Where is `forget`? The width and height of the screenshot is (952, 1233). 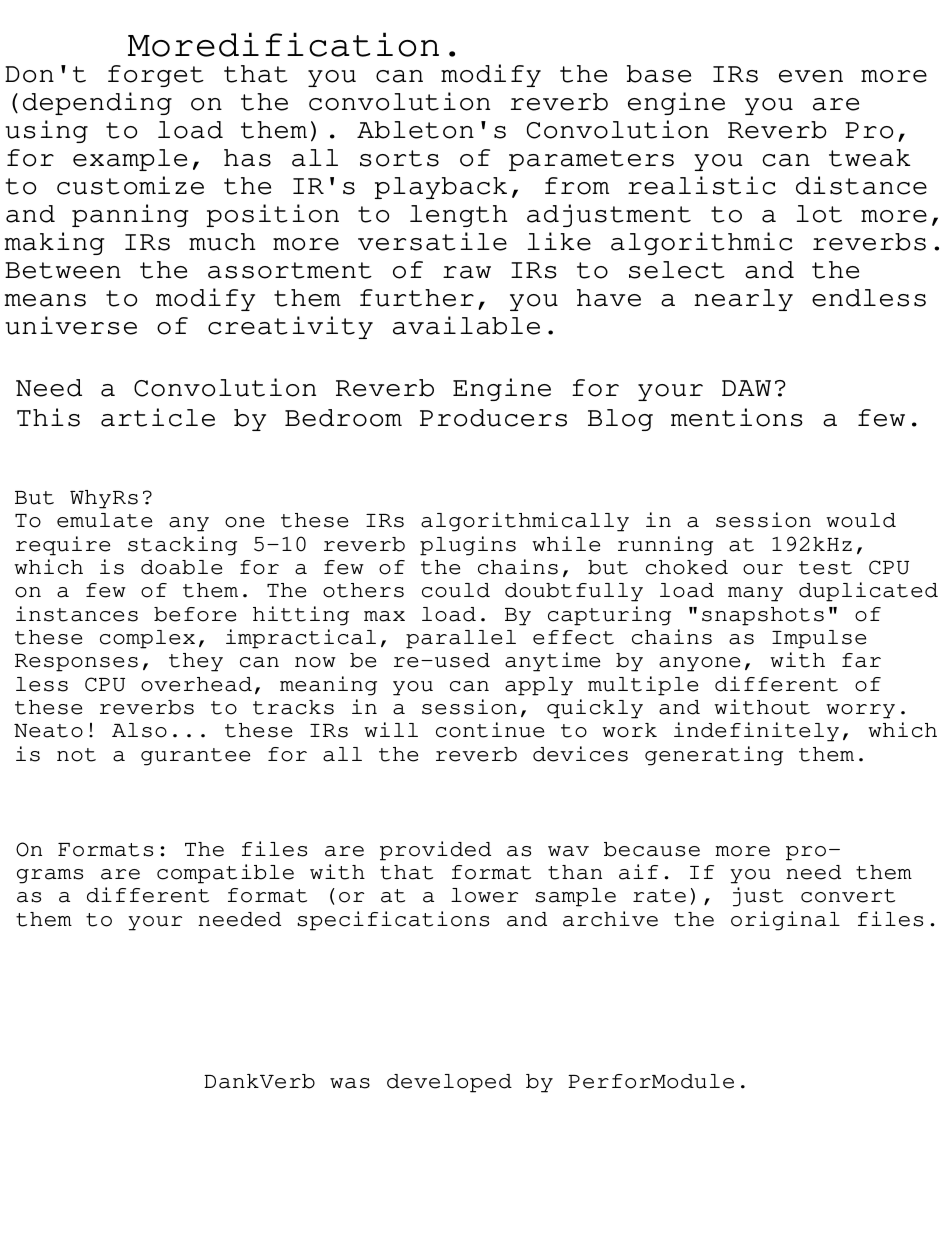
forget is located at coordinates (156, 76).
